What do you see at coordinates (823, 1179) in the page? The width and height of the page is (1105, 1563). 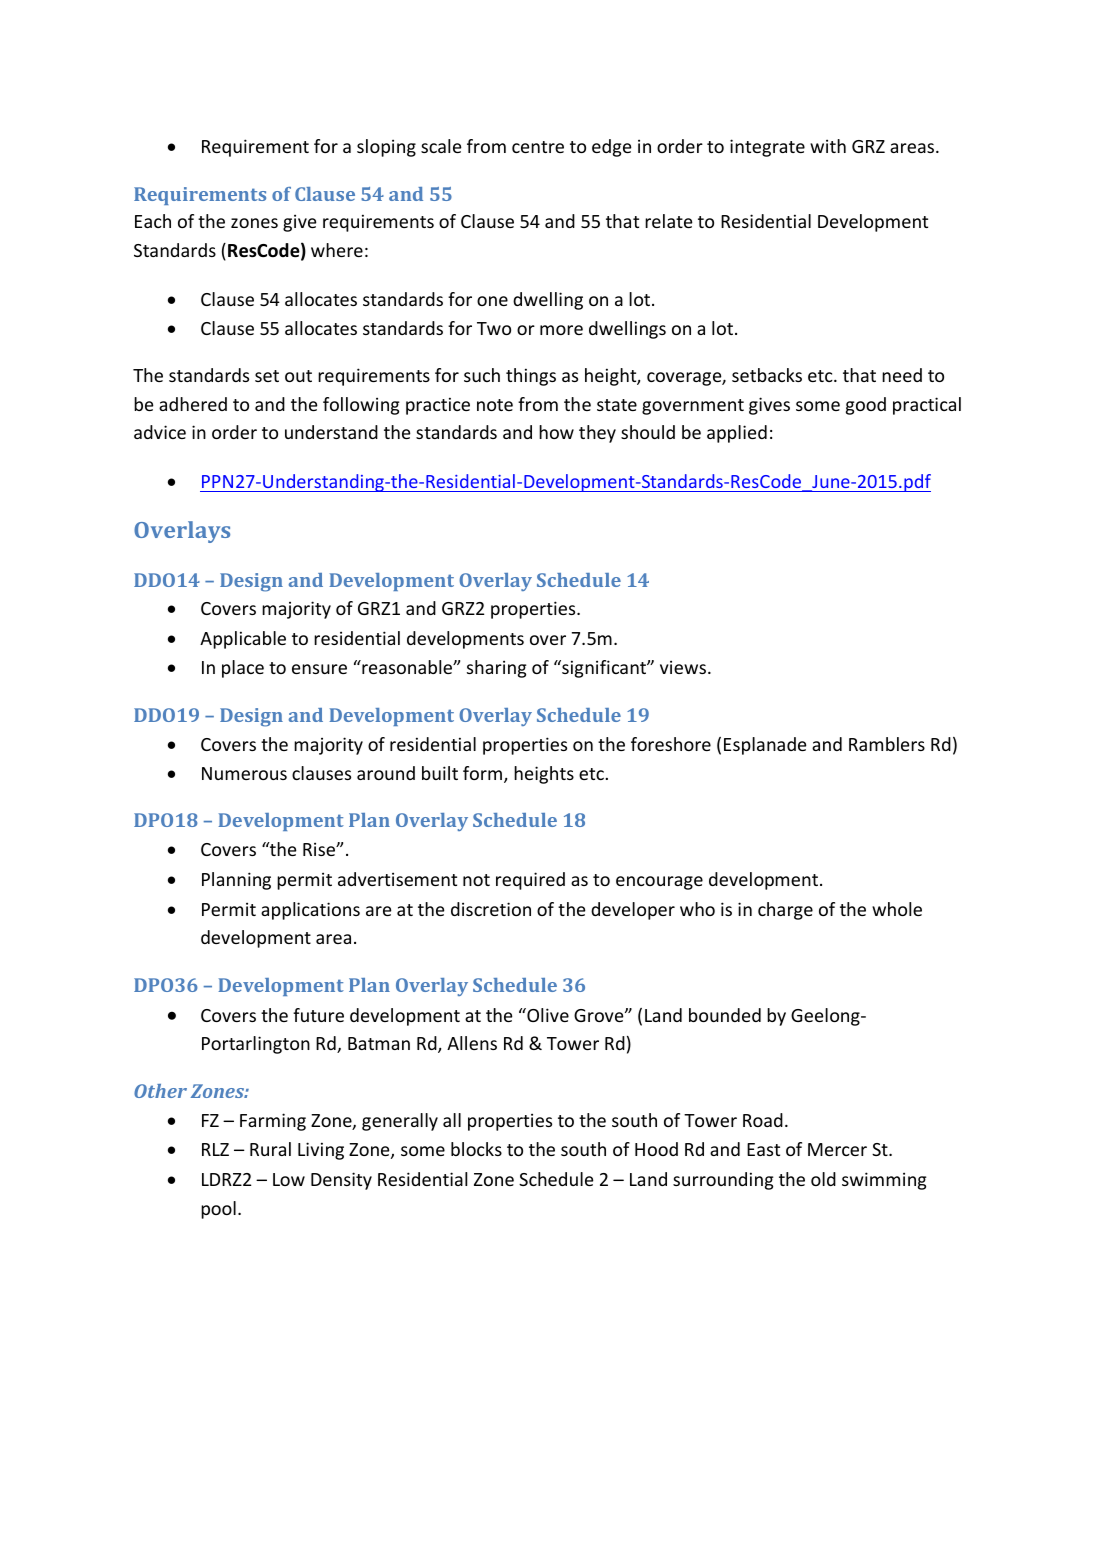 I see `old` at bounding box center [823, 1179].
